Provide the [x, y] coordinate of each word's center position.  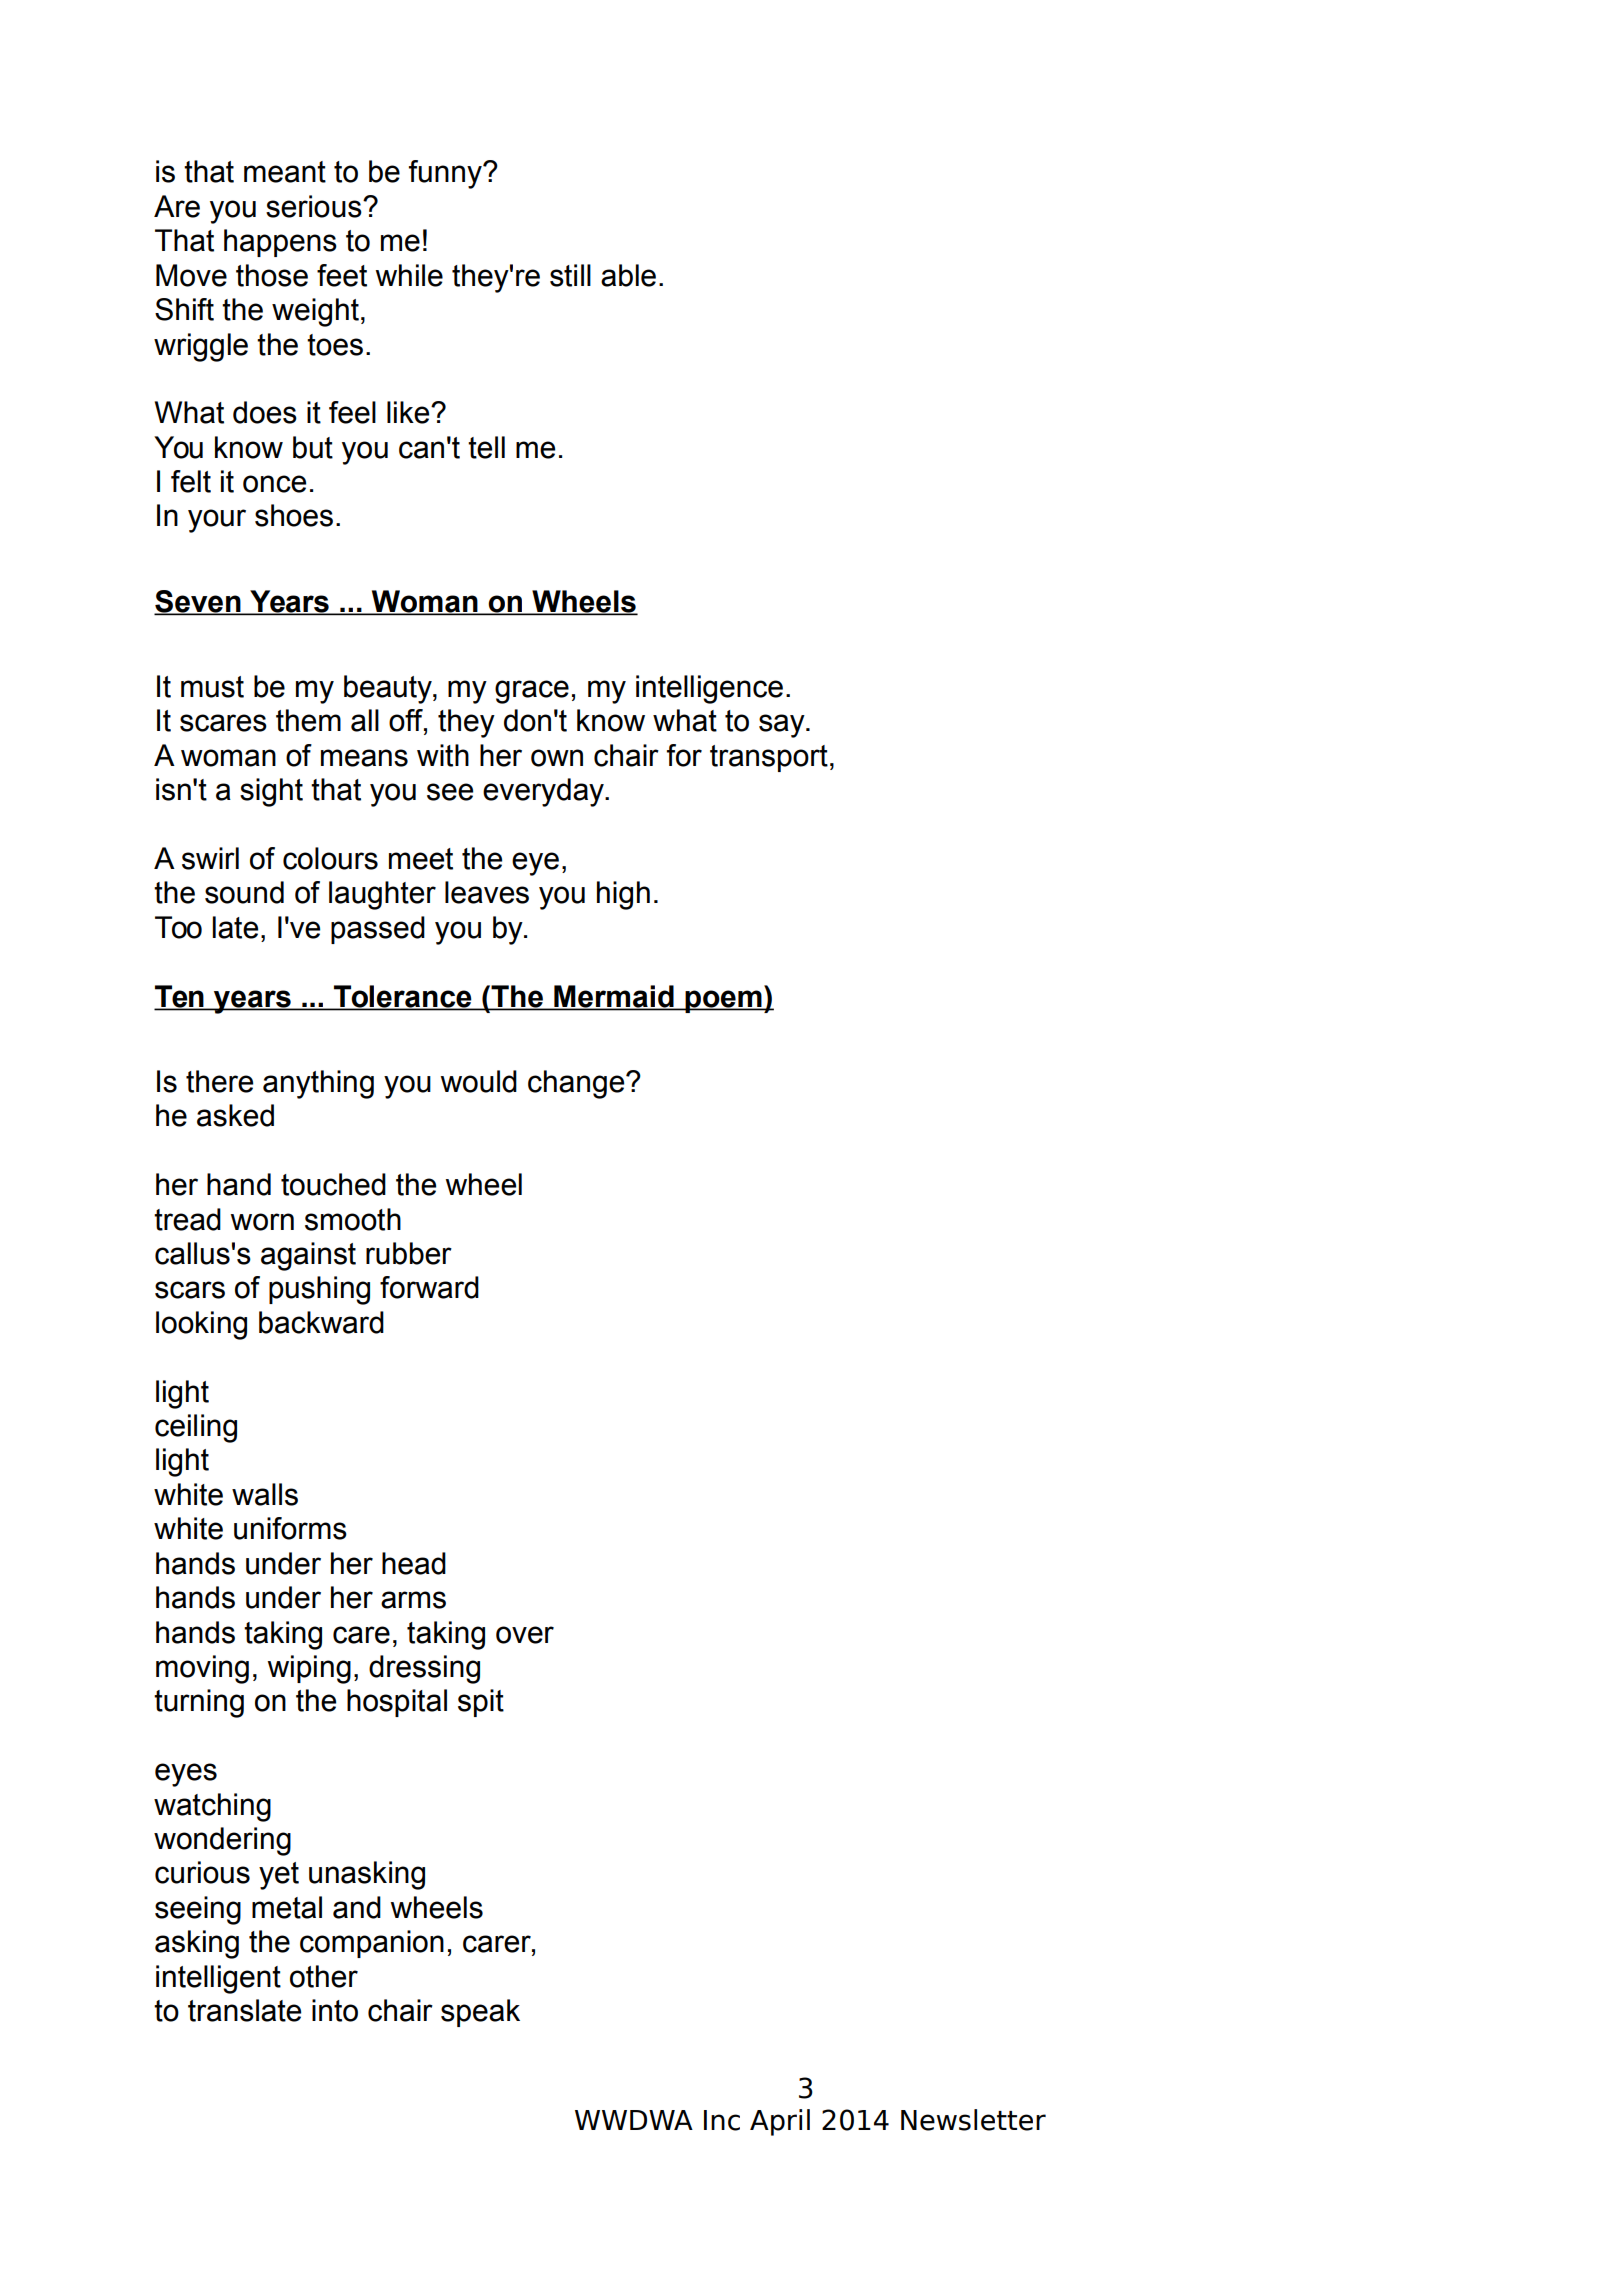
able [628, 275]
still [570, 275]
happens [280, 243]
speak [480, 2013]
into [335, 2010]
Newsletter [973, 2120]
